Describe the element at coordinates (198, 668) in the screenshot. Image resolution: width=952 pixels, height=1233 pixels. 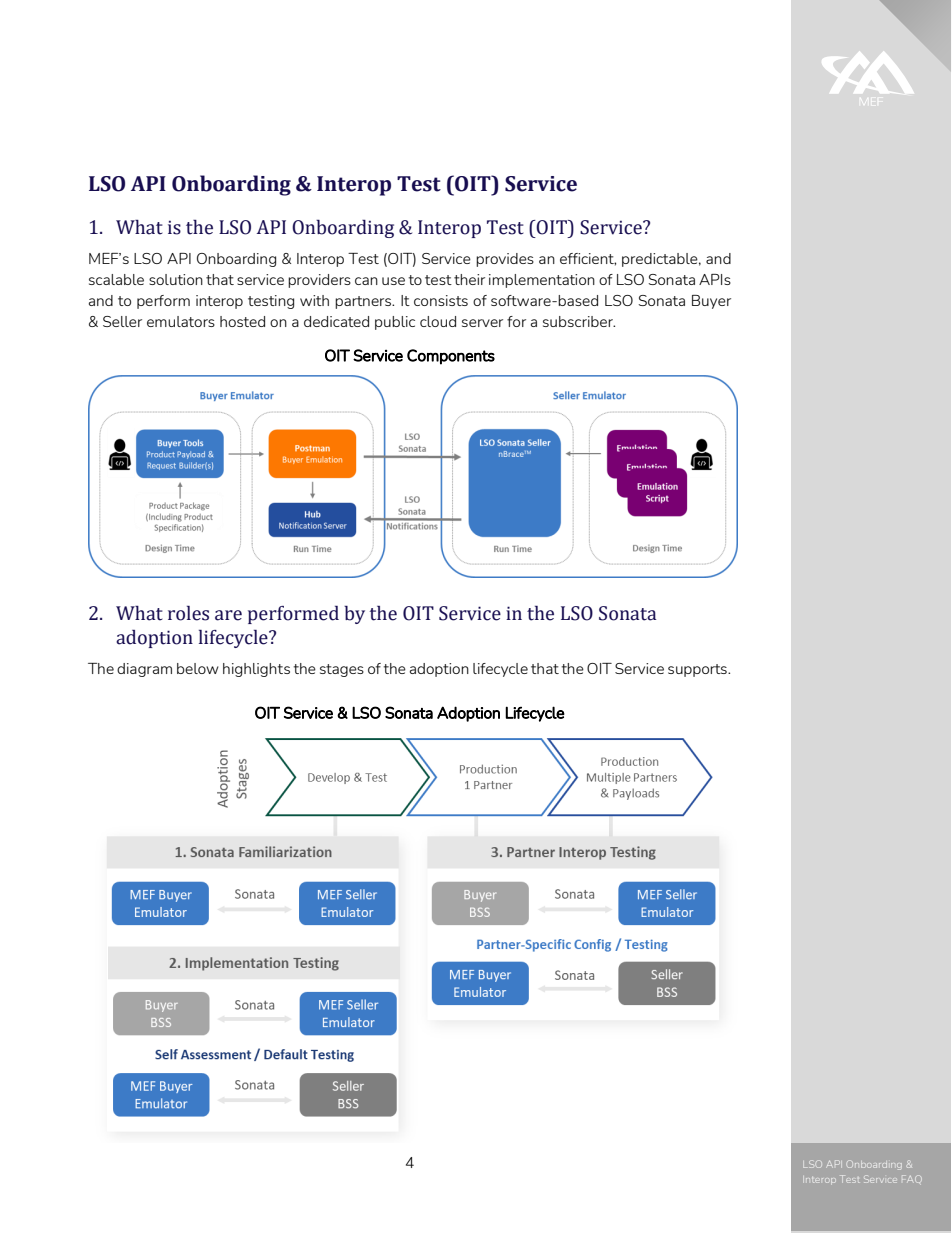
I see `below` at that location.
